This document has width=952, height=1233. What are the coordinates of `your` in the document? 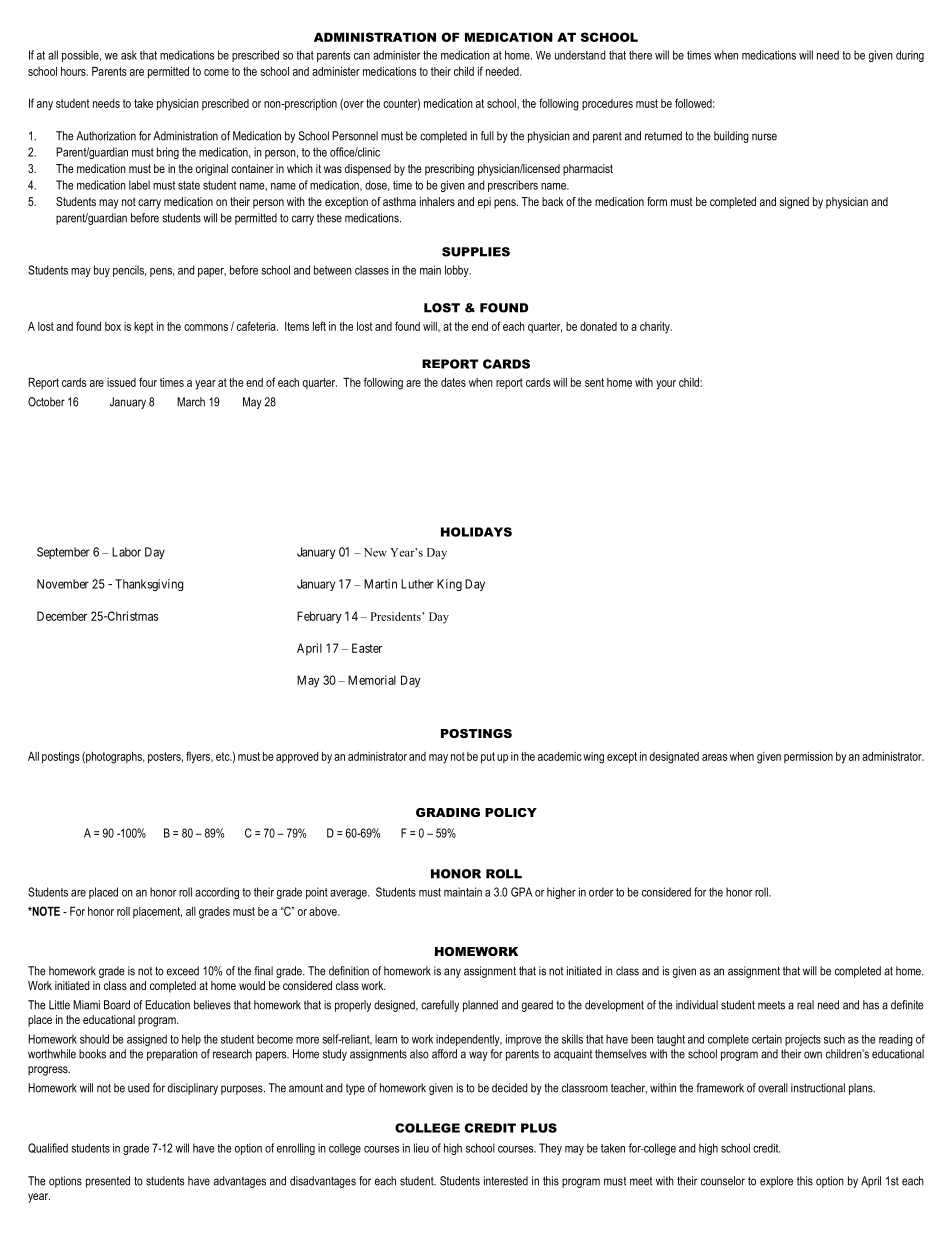 It's located at (666, 385).
